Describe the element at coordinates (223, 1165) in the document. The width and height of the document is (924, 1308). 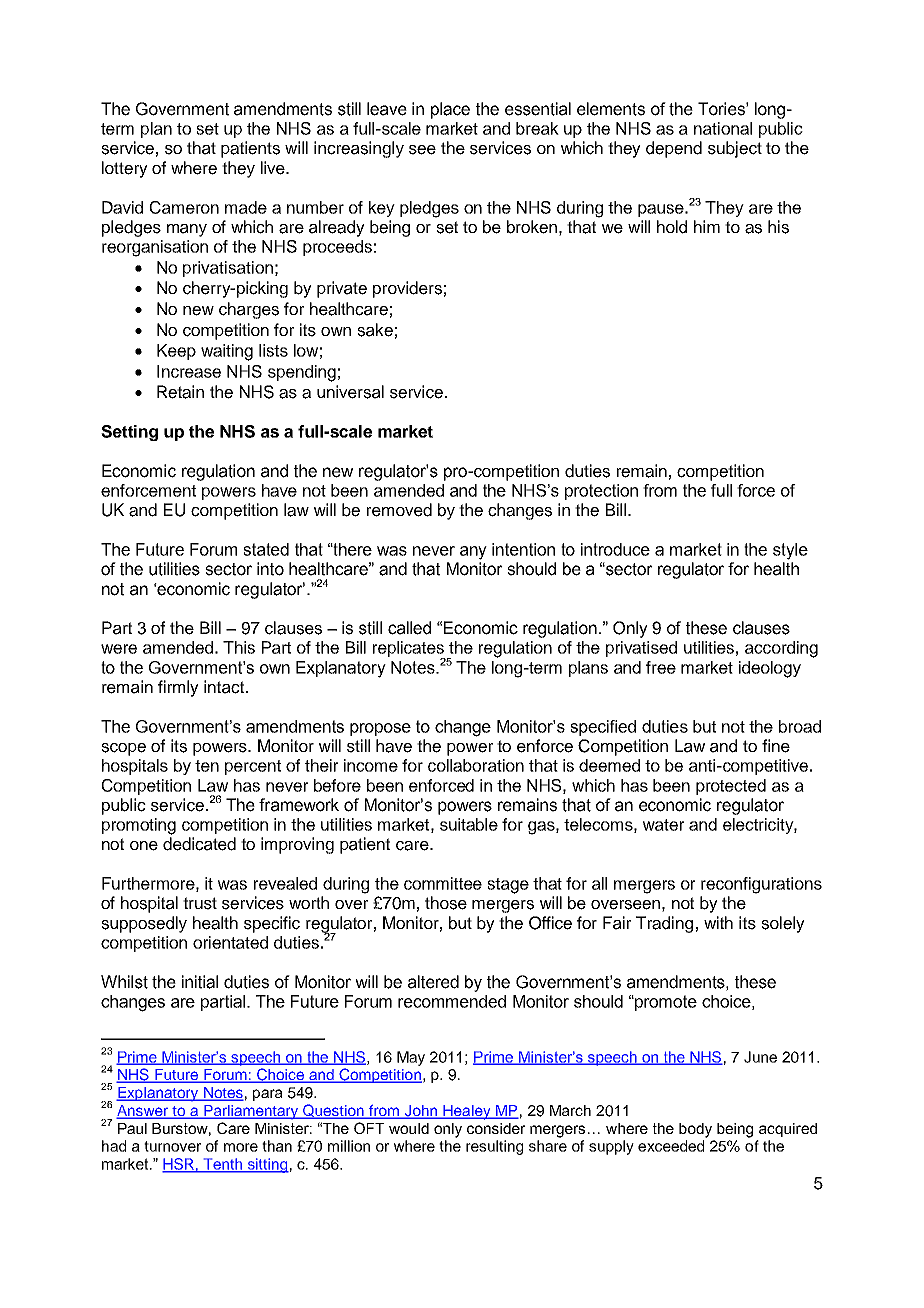
I see `Tenth` at that location.
